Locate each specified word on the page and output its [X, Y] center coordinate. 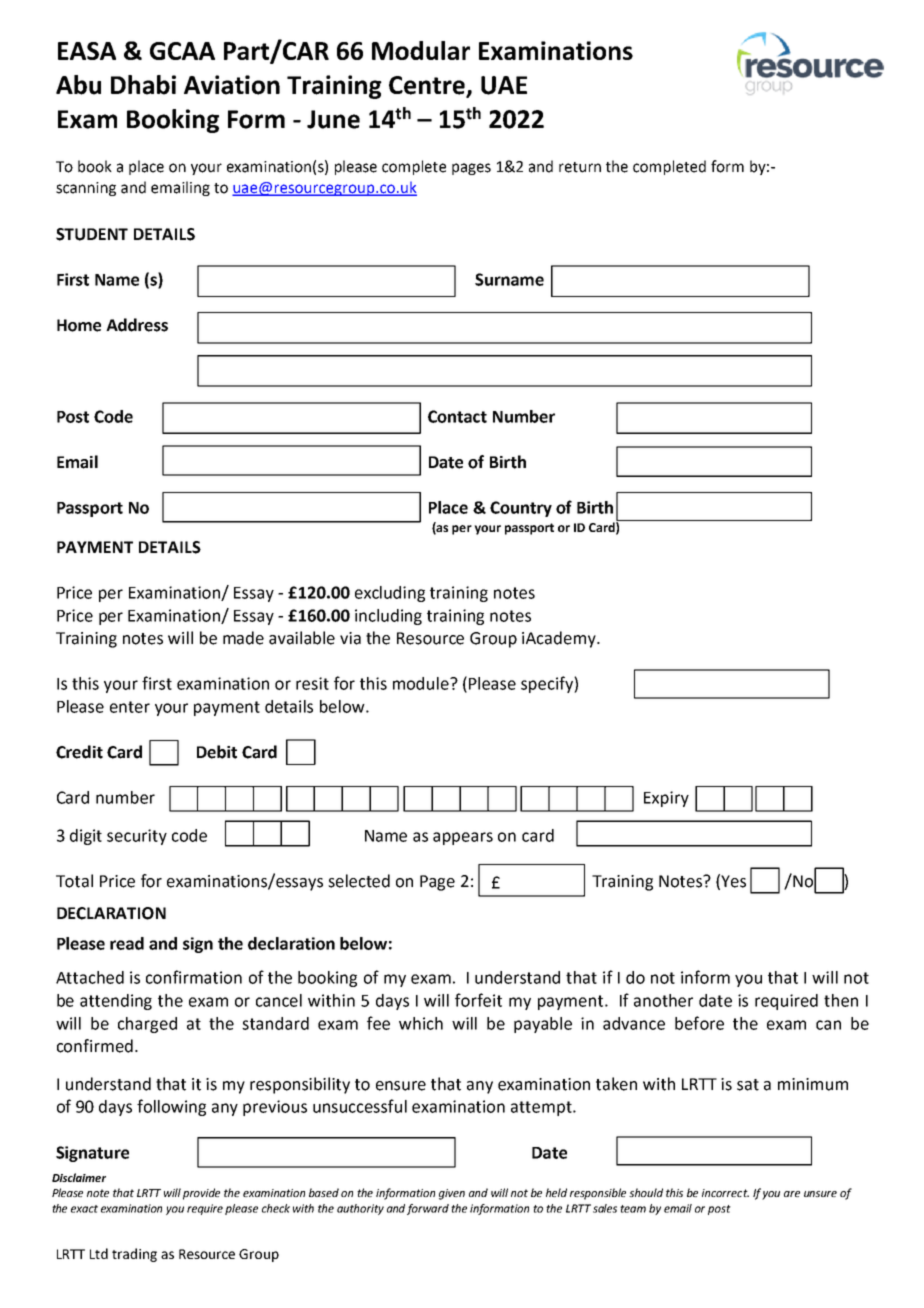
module [422, 683]
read [127, 943]
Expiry [666, 799]
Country [521, 509]
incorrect [725, 1193]
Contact [457, 416]
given [452, 1194]
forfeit [478, 1000]
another [663, 1000]
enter [130, 707]
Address [137, 325]
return [580, 167]
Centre [428, 86]
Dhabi [143, 85]
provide [201, 1194]
